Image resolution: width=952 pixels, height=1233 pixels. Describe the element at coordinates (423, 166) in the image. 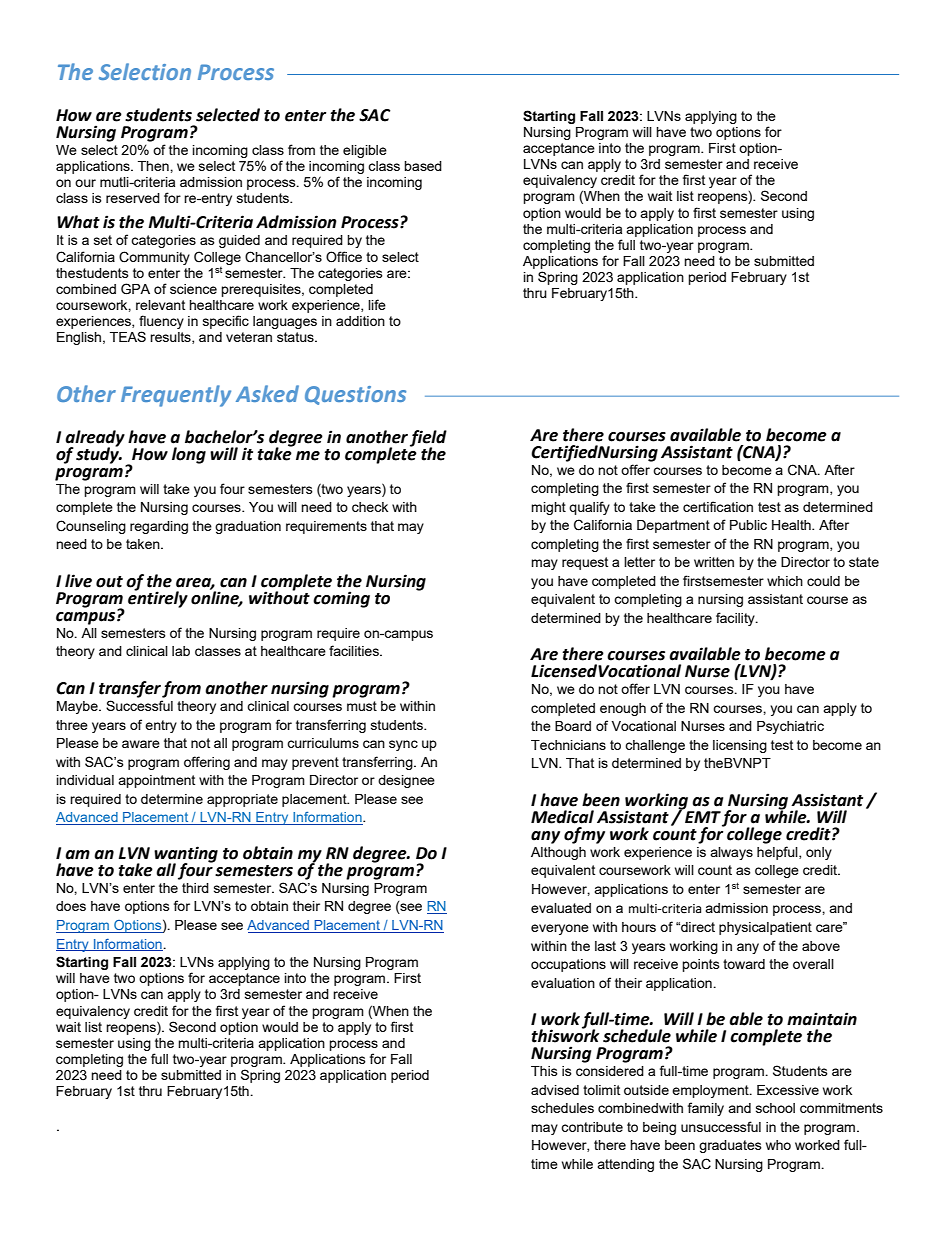

I see `based` at that location.
